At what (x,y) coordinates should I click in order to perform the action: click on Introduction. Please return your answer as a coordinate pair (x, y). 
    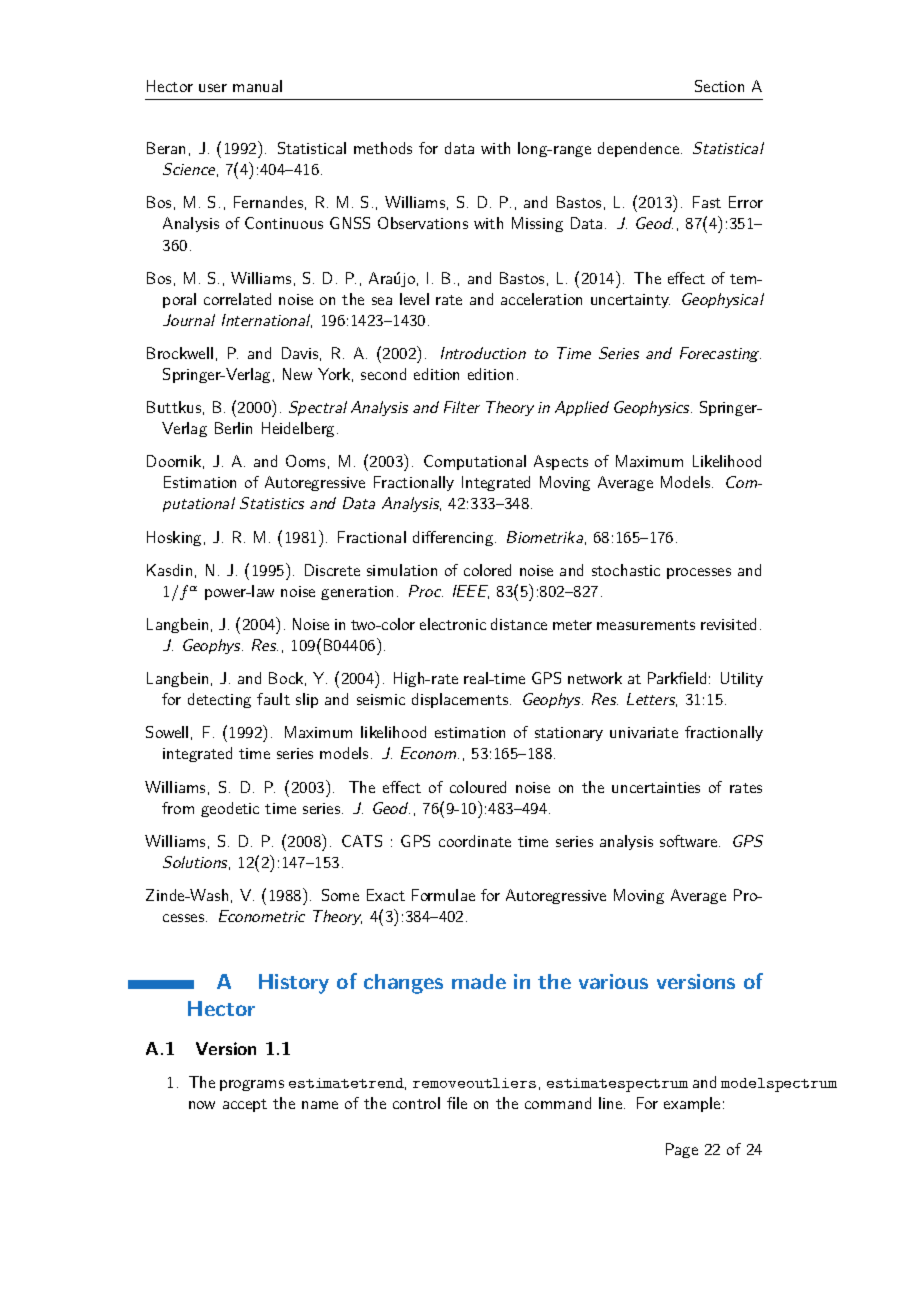
    Looking at the image, I should click on (483, 353).
